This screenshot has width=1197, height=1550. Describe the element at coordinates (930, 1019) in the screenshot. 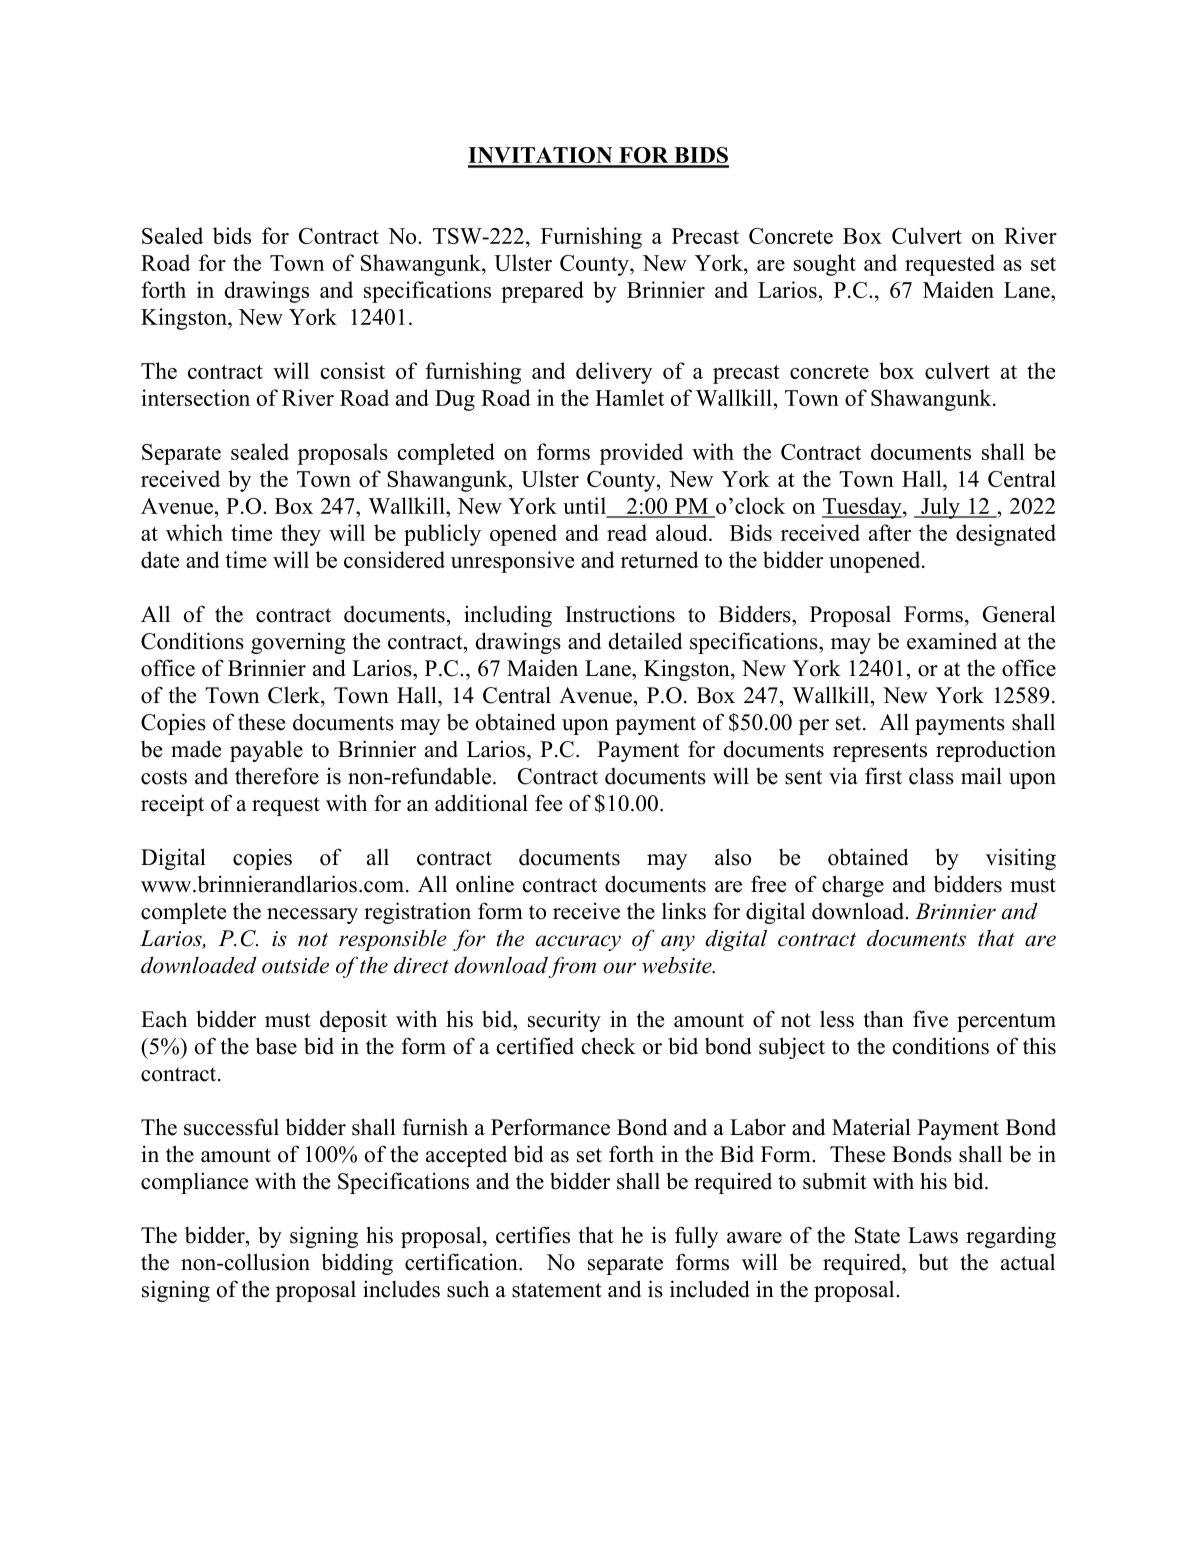

I see `five` at that location.
